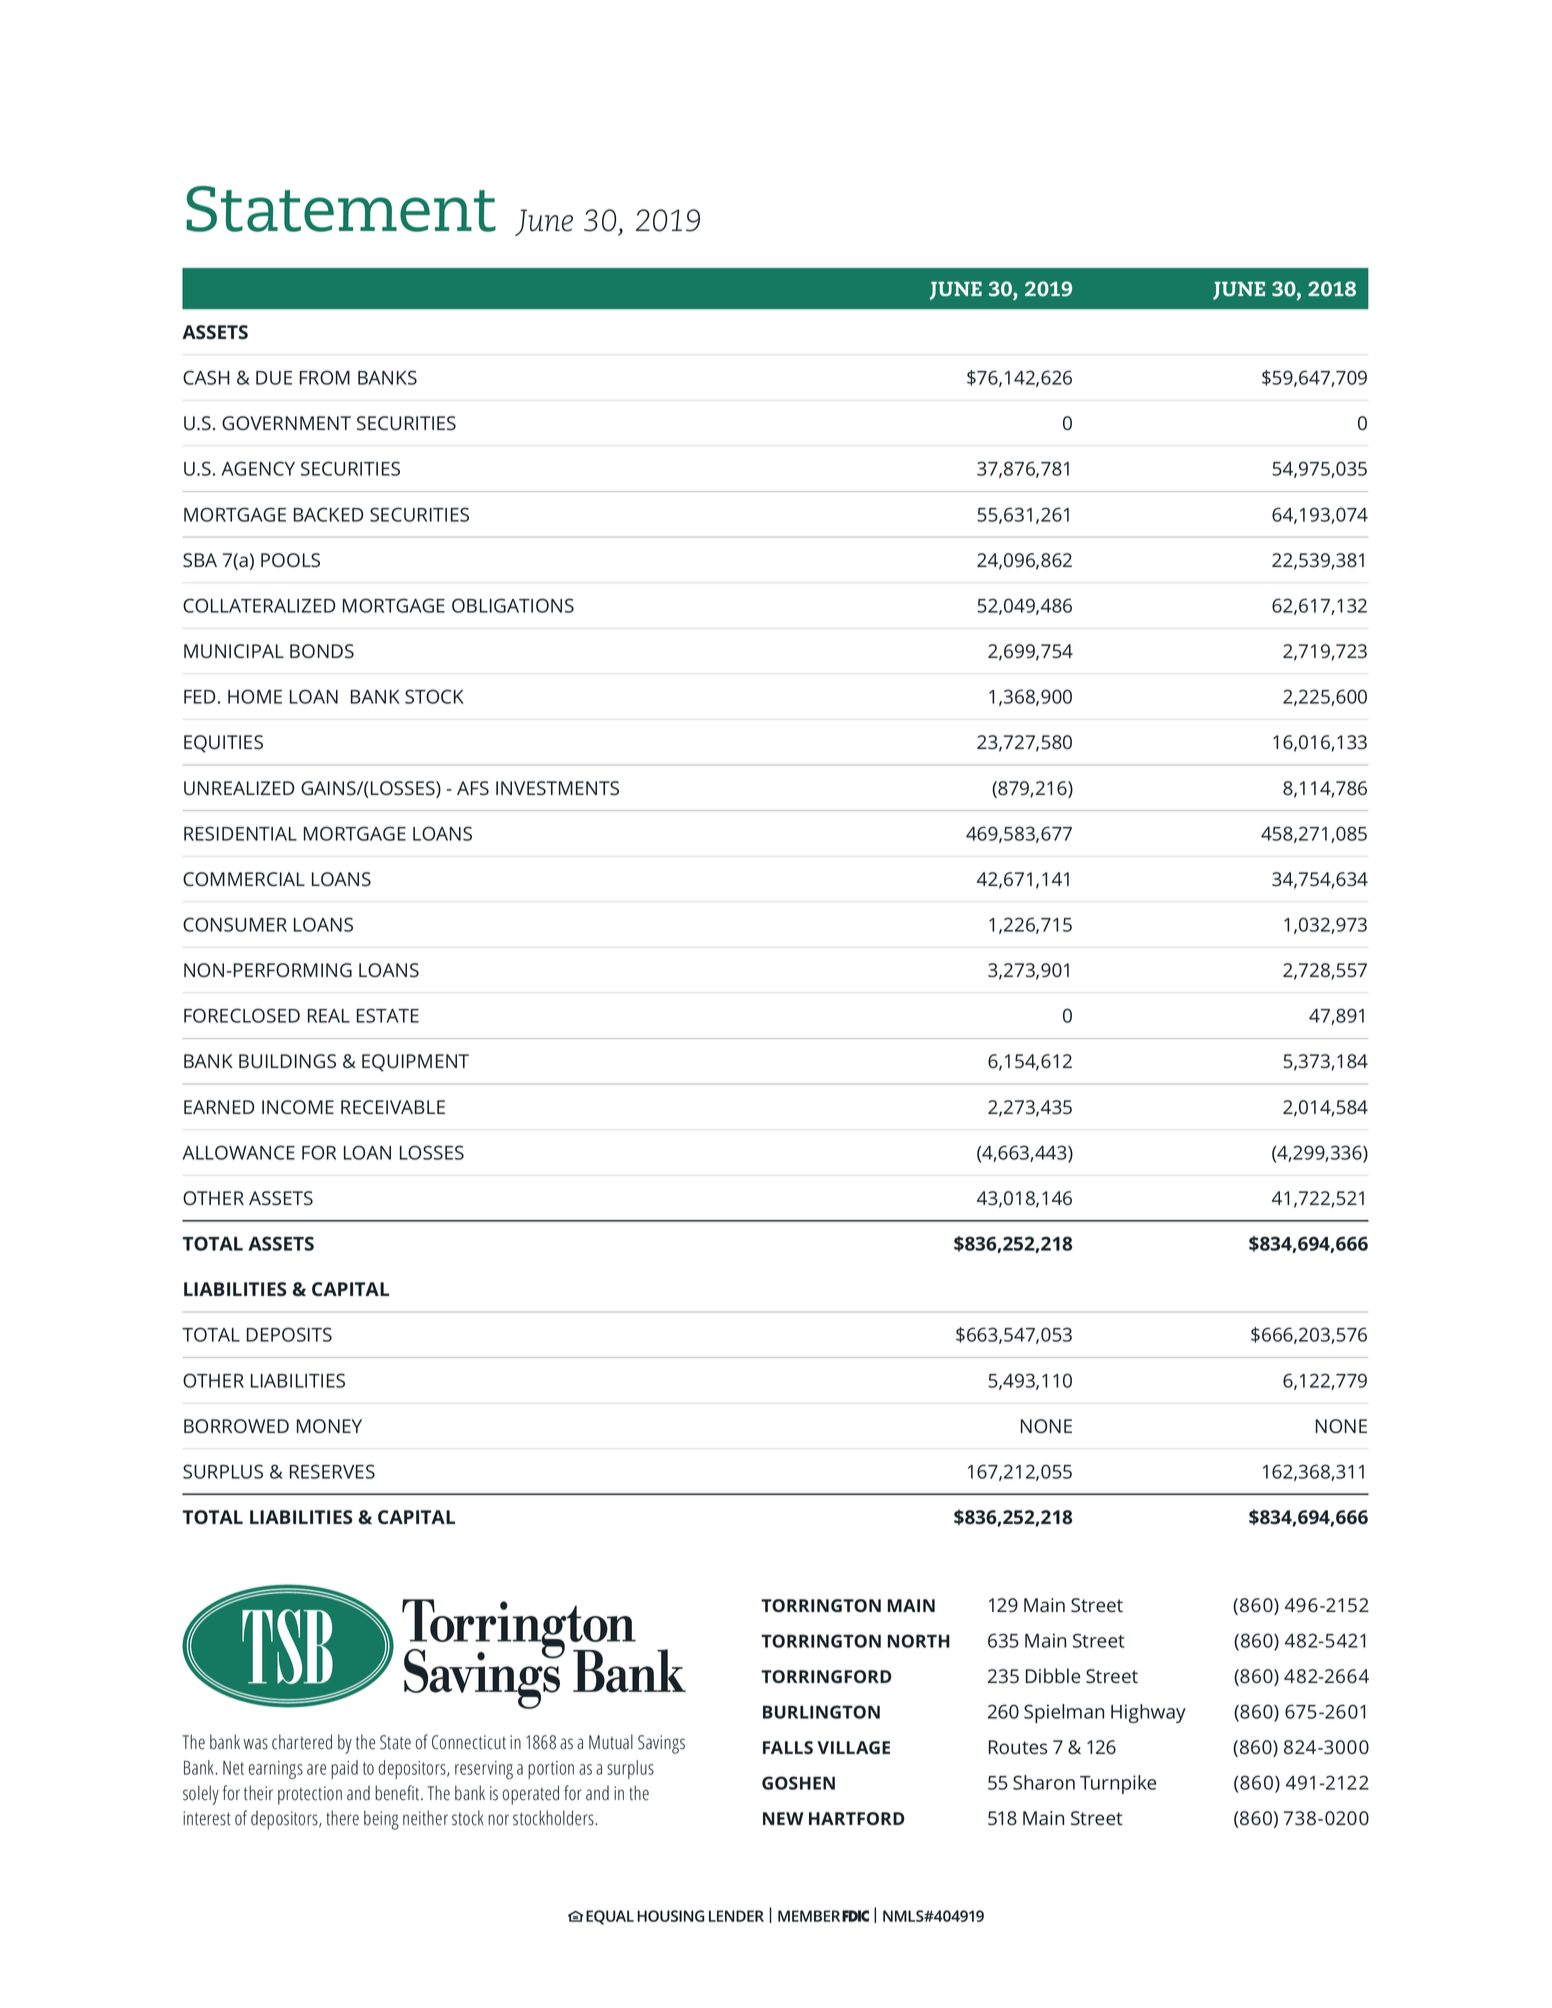  Describe the element at coordinates (661, 1744) in the screenshot. I see `Savings` at that location.
